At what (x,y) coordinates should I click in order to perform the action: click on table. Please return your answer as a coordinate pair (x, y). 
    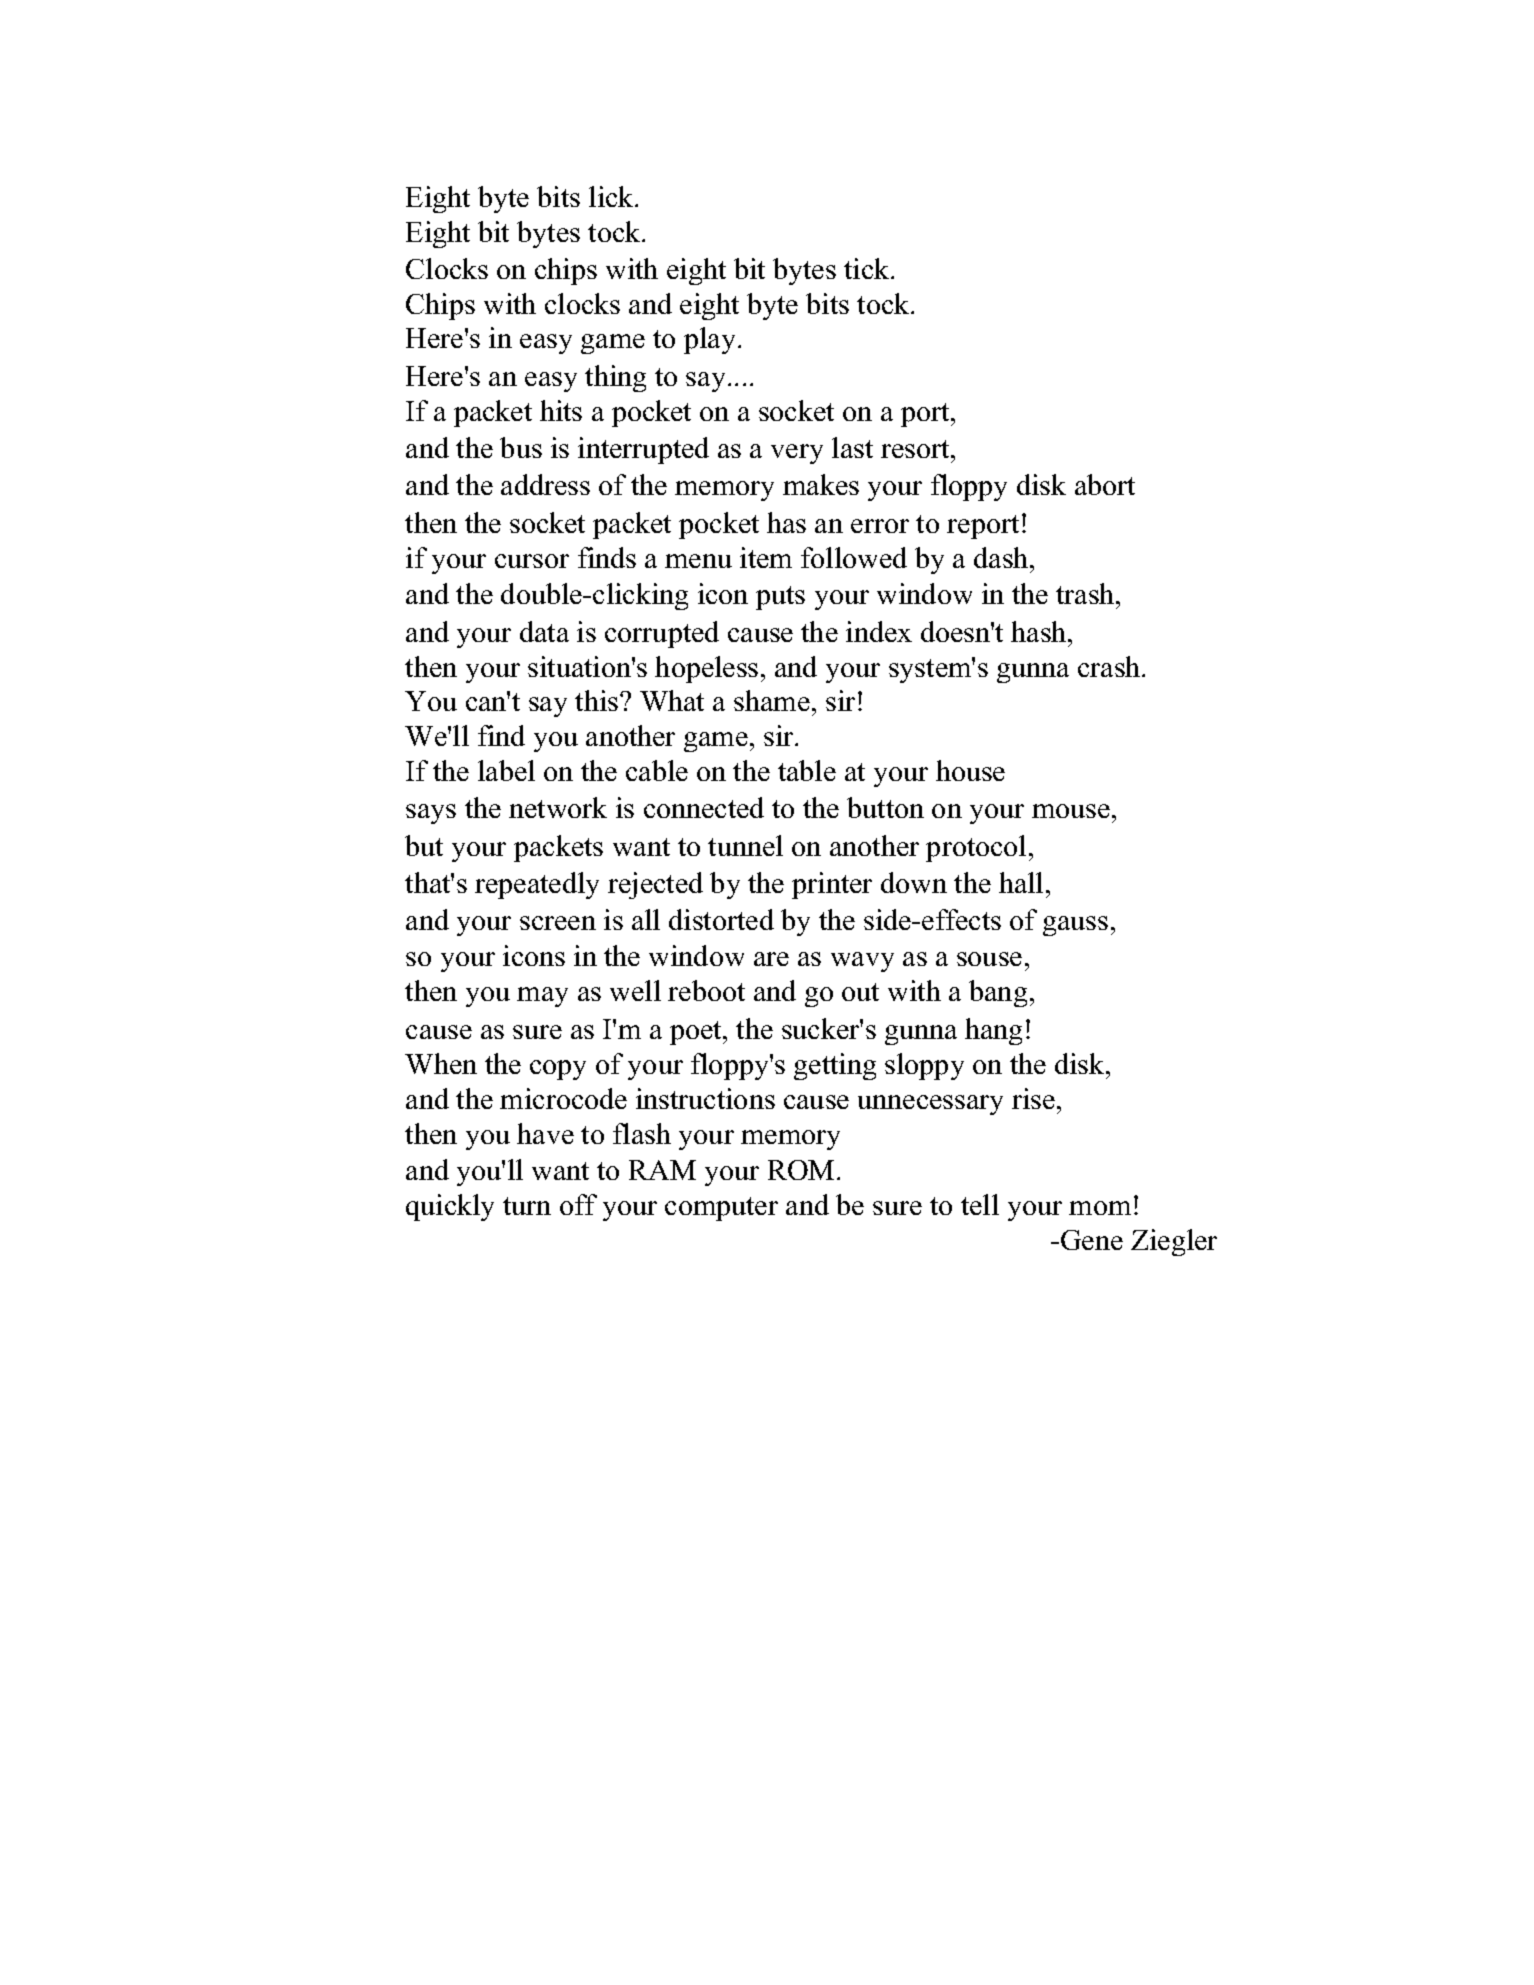
    Looking at the image, I should click on (807, 770).
